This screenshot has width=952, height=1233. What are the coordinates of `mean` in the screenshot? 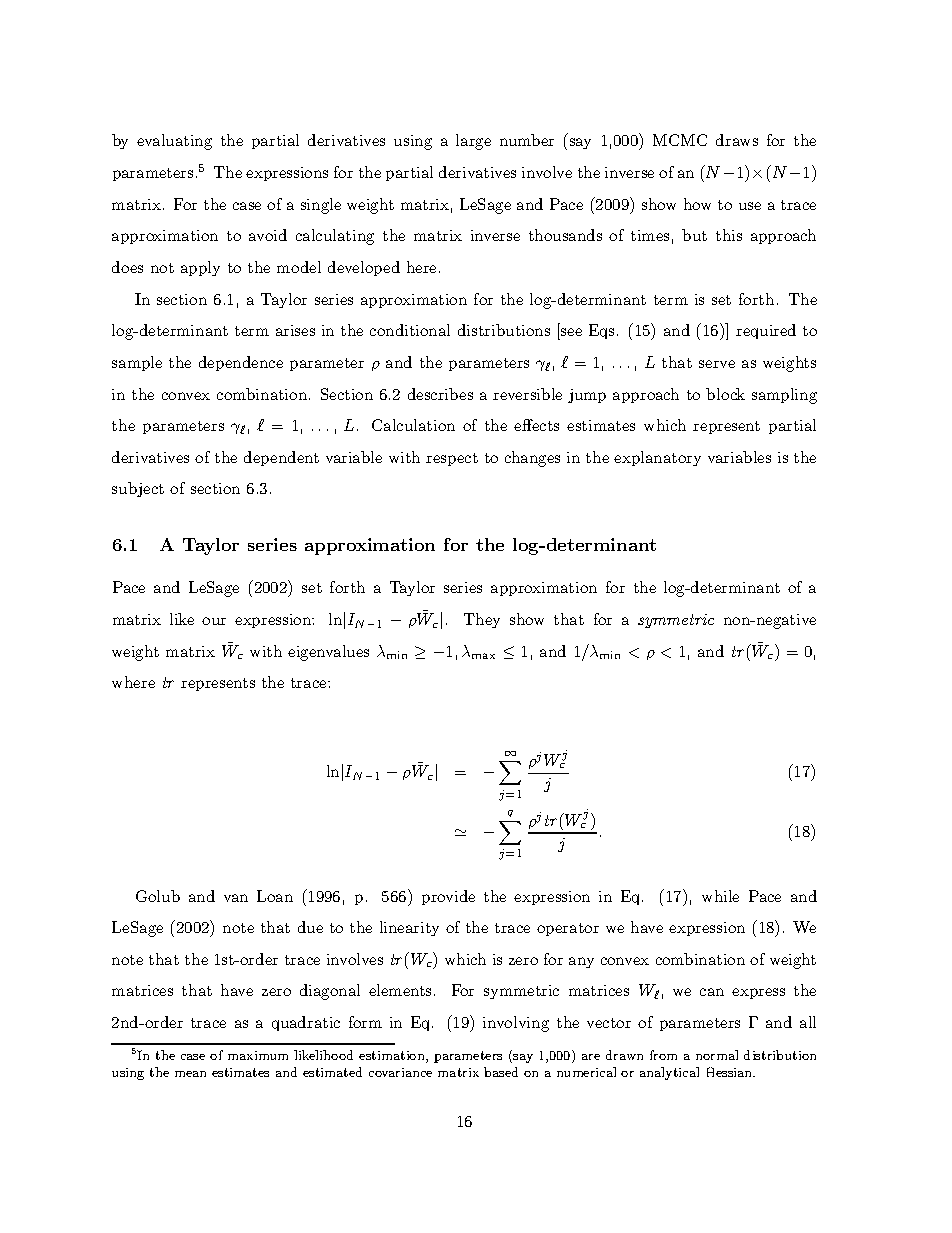 It's located at (190, 1074).
